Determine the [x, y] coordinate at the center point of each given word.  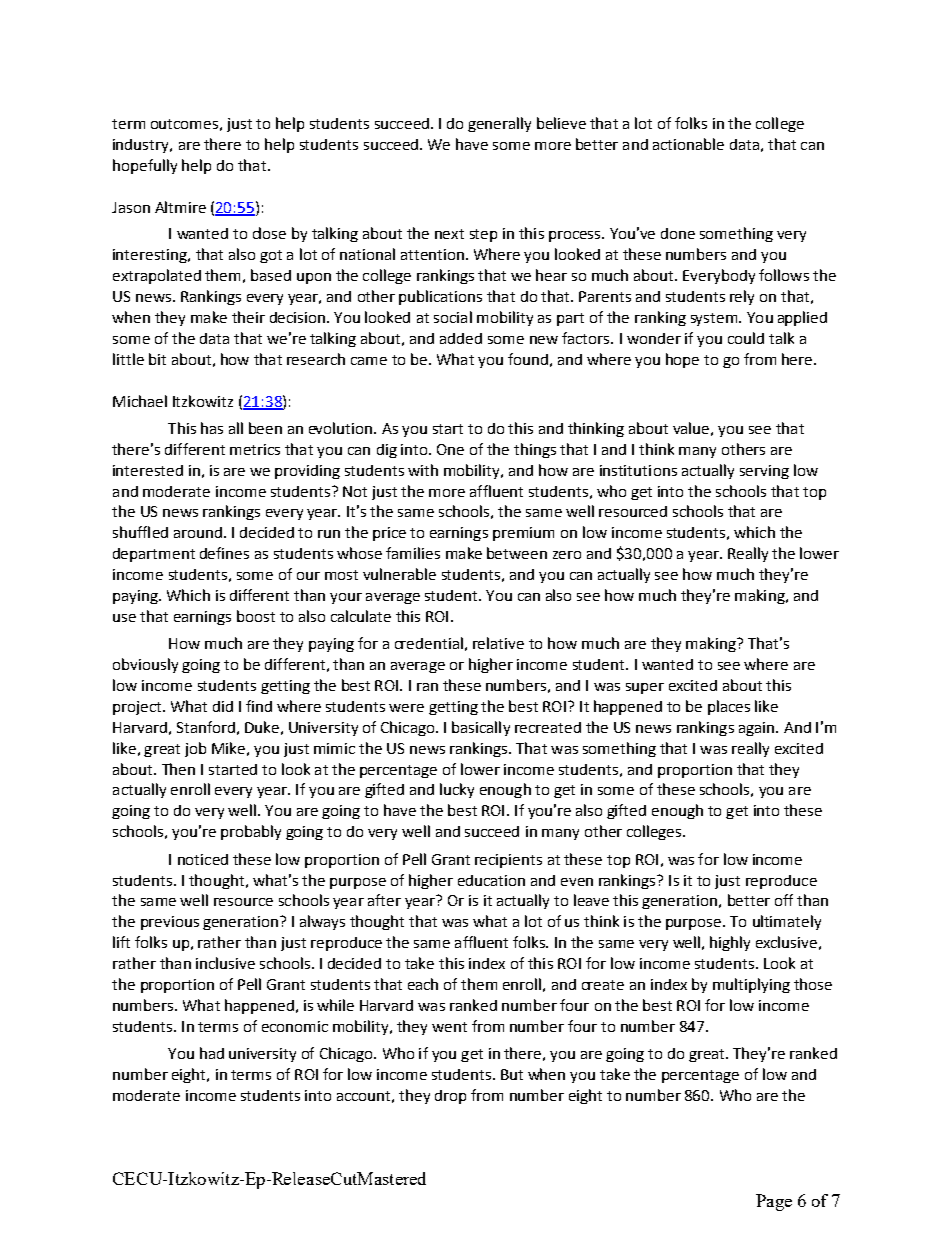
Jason [131, 207]
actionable [688, 144]
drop [450, 1097]
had [212, 1053]
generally [499, 124]
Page [774, 1202]
